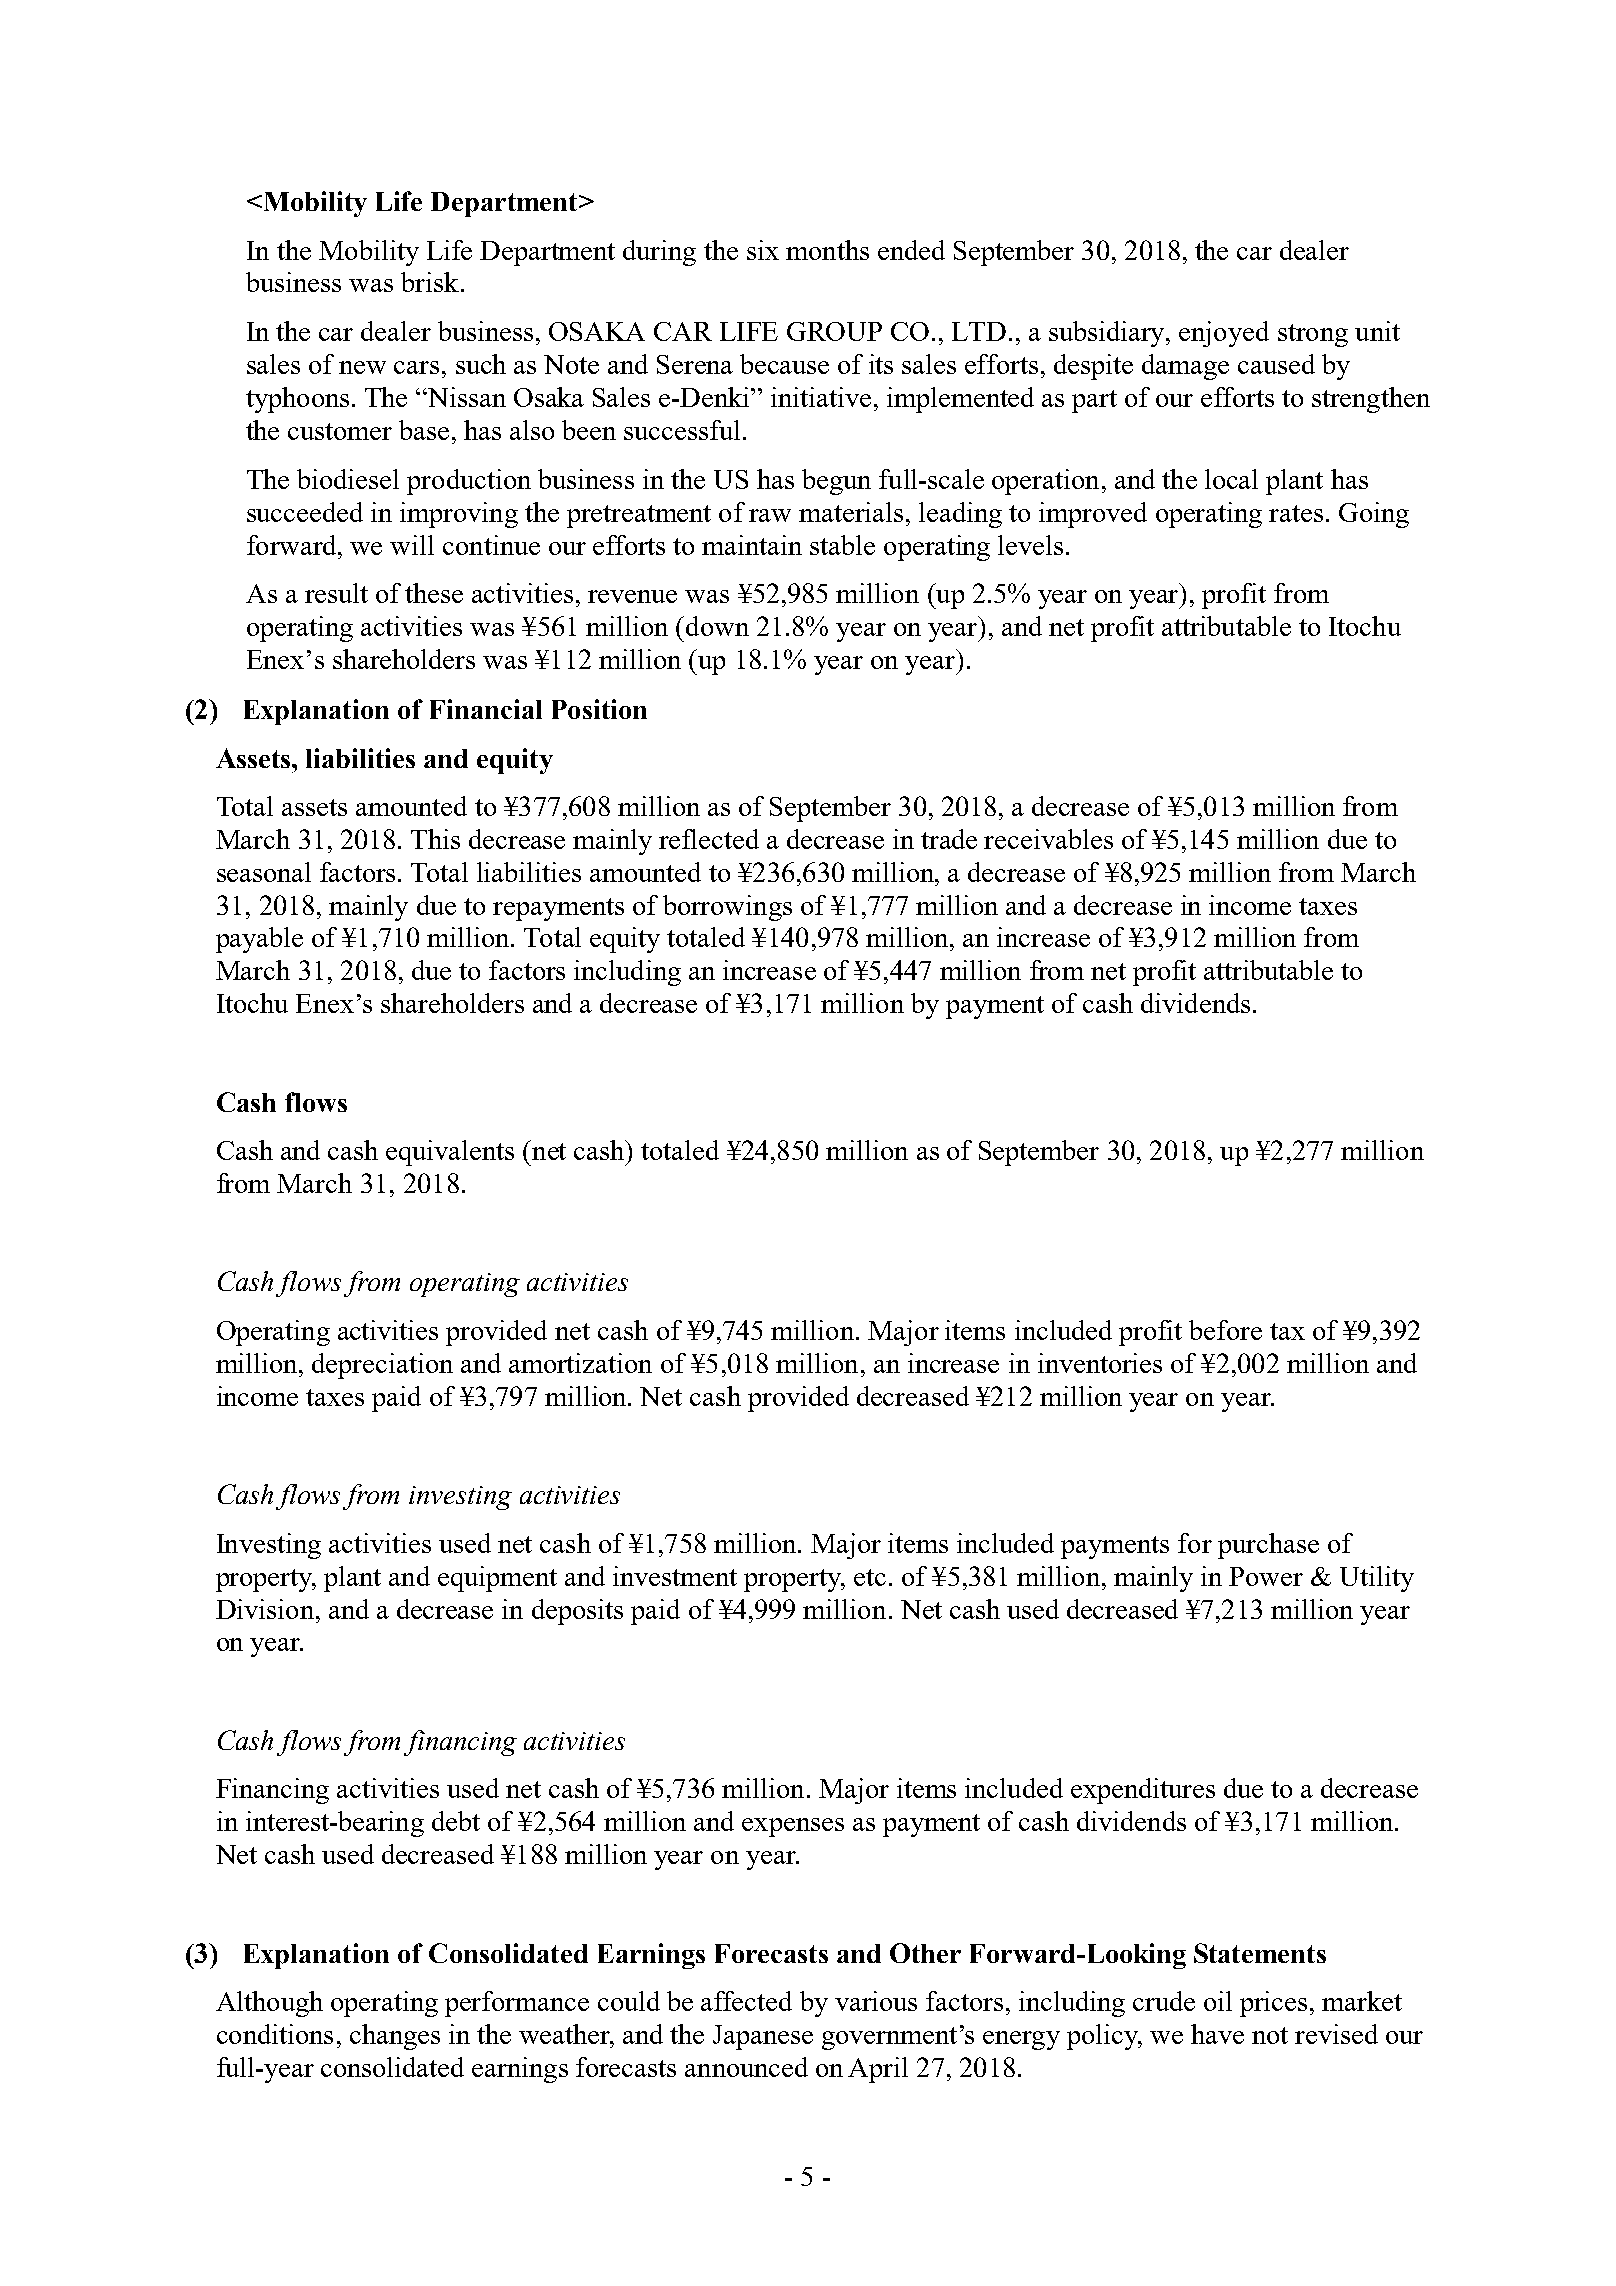 This screenshot has height=2286, width=1616. I want to click on various, so click(876, 2001).
